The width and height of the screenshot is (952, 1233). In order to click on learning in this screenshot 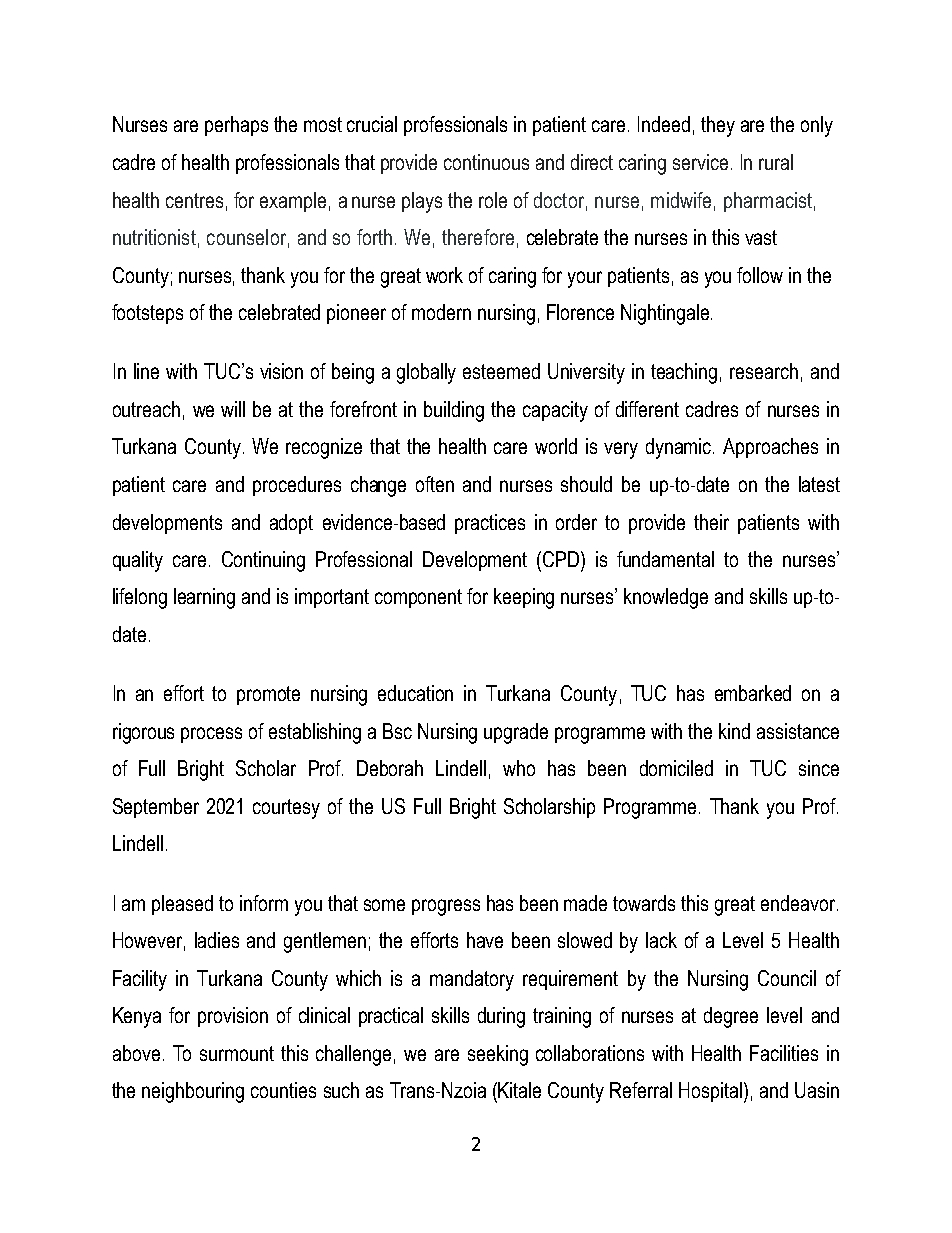, I will do `click(204, 598)`.
